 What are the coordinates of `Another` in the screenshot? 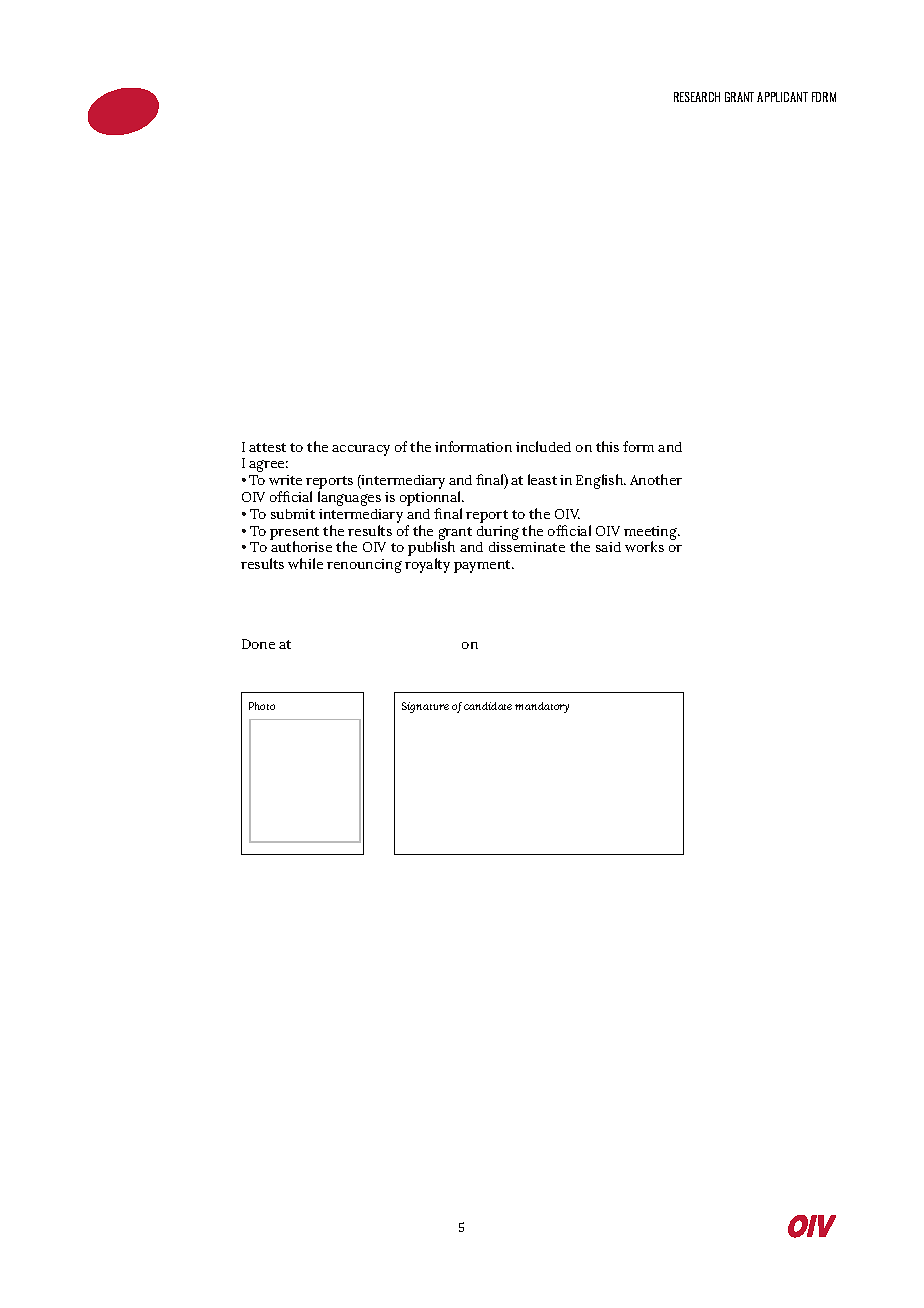 It's located at (656, 479).
